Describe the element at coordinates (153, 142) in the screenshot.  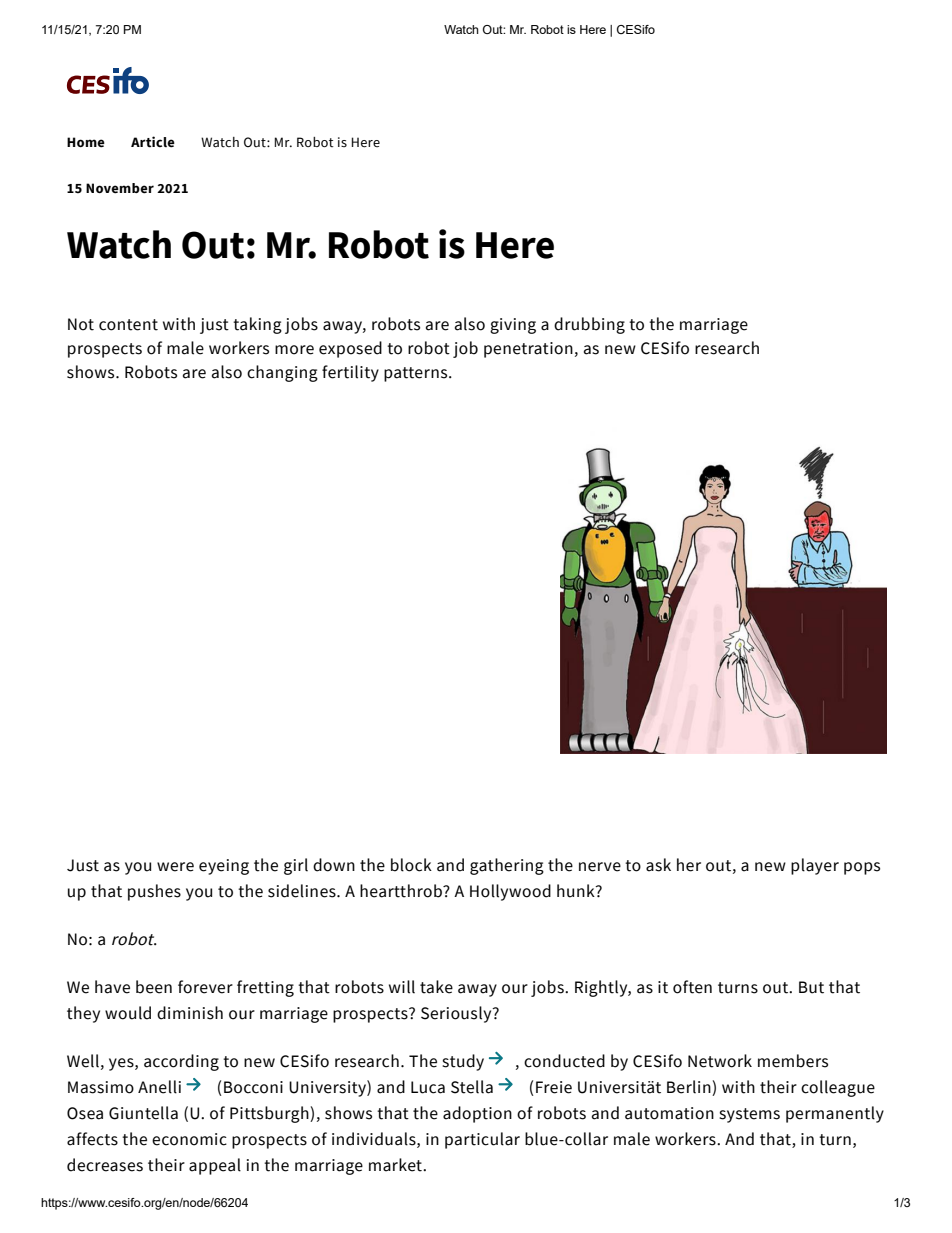
I see `Article` at that location.
